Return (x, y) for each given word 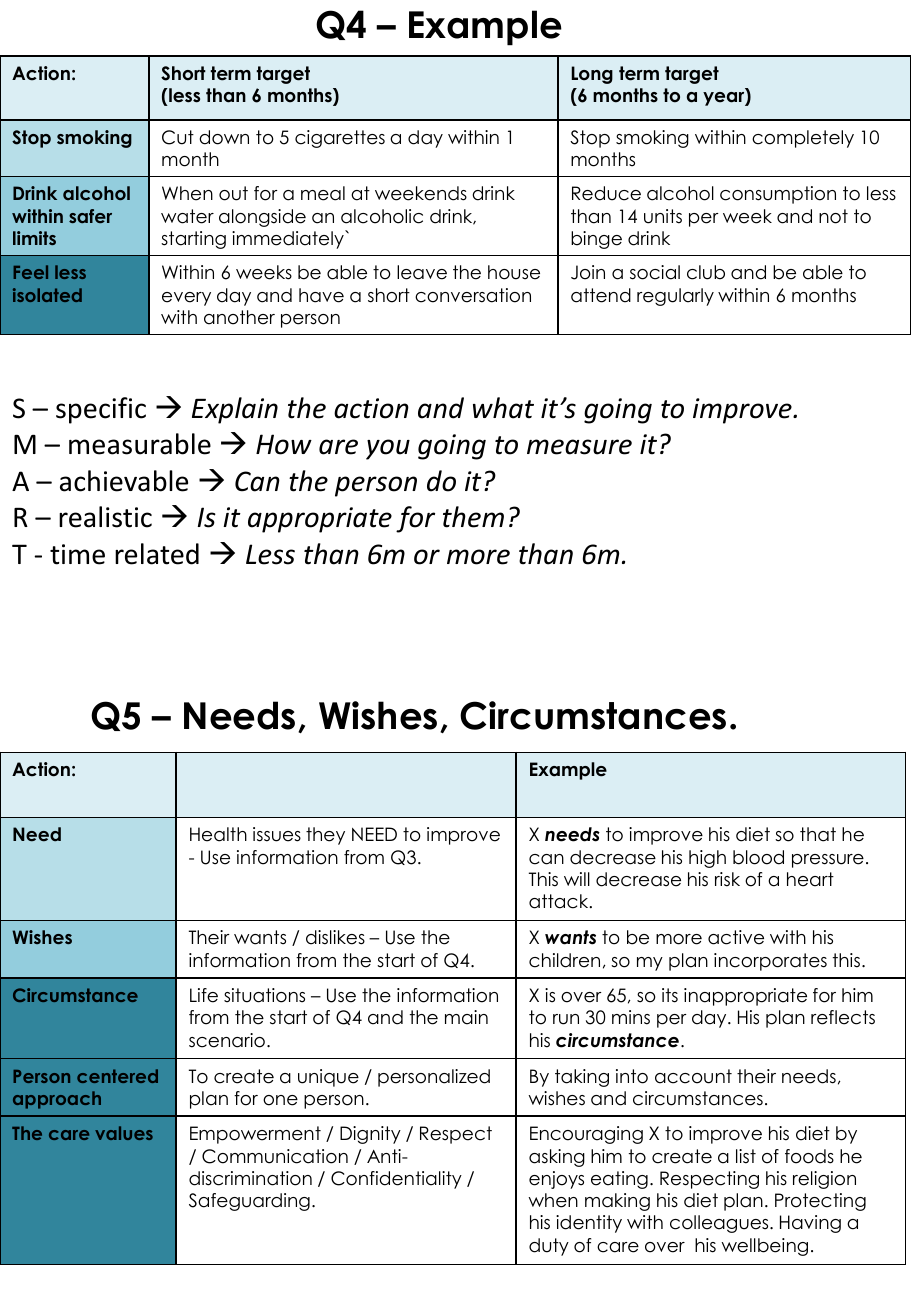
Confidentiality (396, 1180)
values (124, 1133)
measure (579, 447)
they (325, 836)
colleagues (720, 1224)
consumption (778, 195)
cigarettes (340, 139)
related (157, 554)
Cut (178, 137)
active (736, 937)
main (466, 1017)
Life (204, 995)
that (818, 834)
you (388, 449)
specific (101, 410)
